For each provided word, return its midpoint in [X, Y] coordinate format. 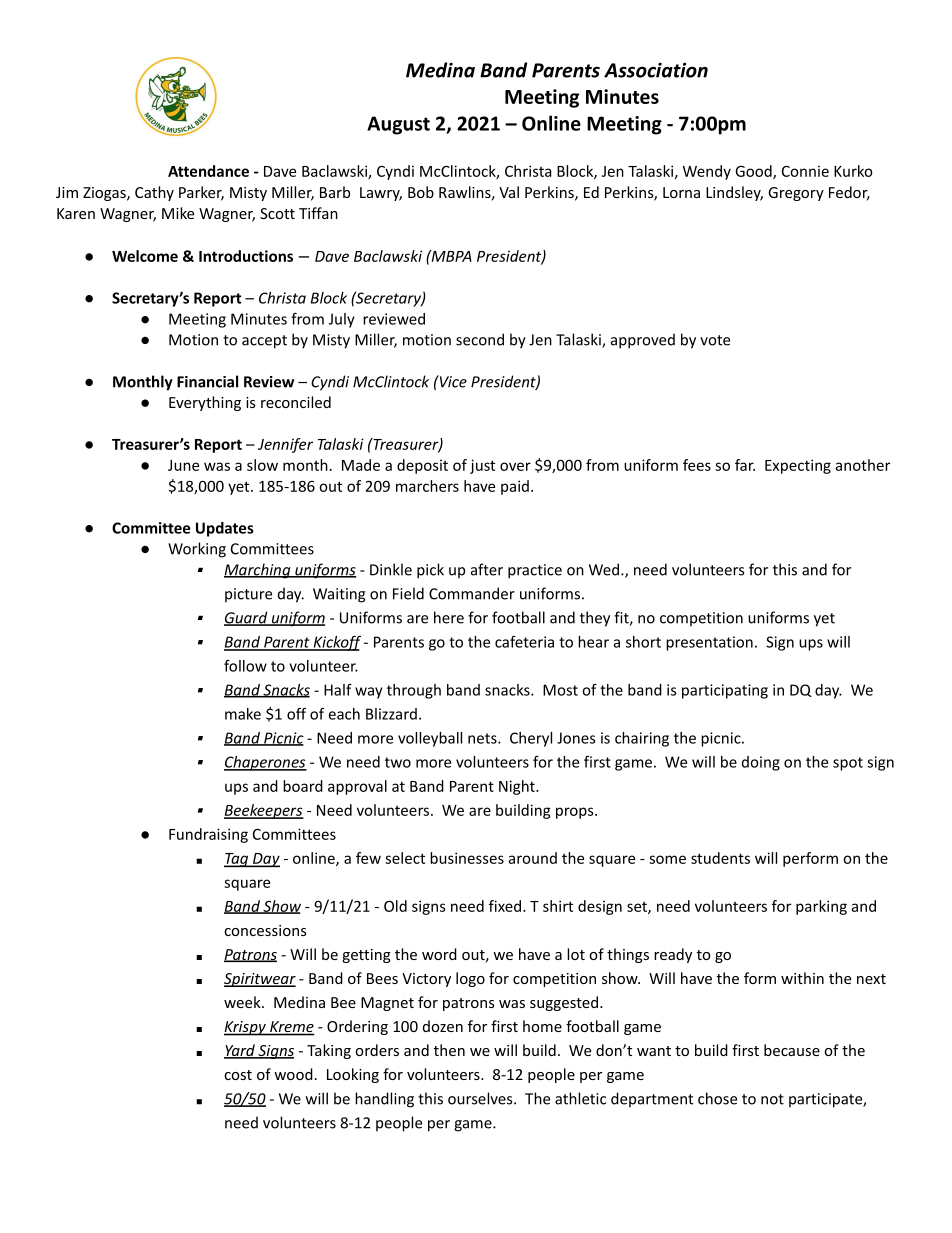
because [792, 1050]
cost [238, 1075]
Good [754, 172]
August [398, 125]
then [449, 1050]
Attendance [208, 171]
